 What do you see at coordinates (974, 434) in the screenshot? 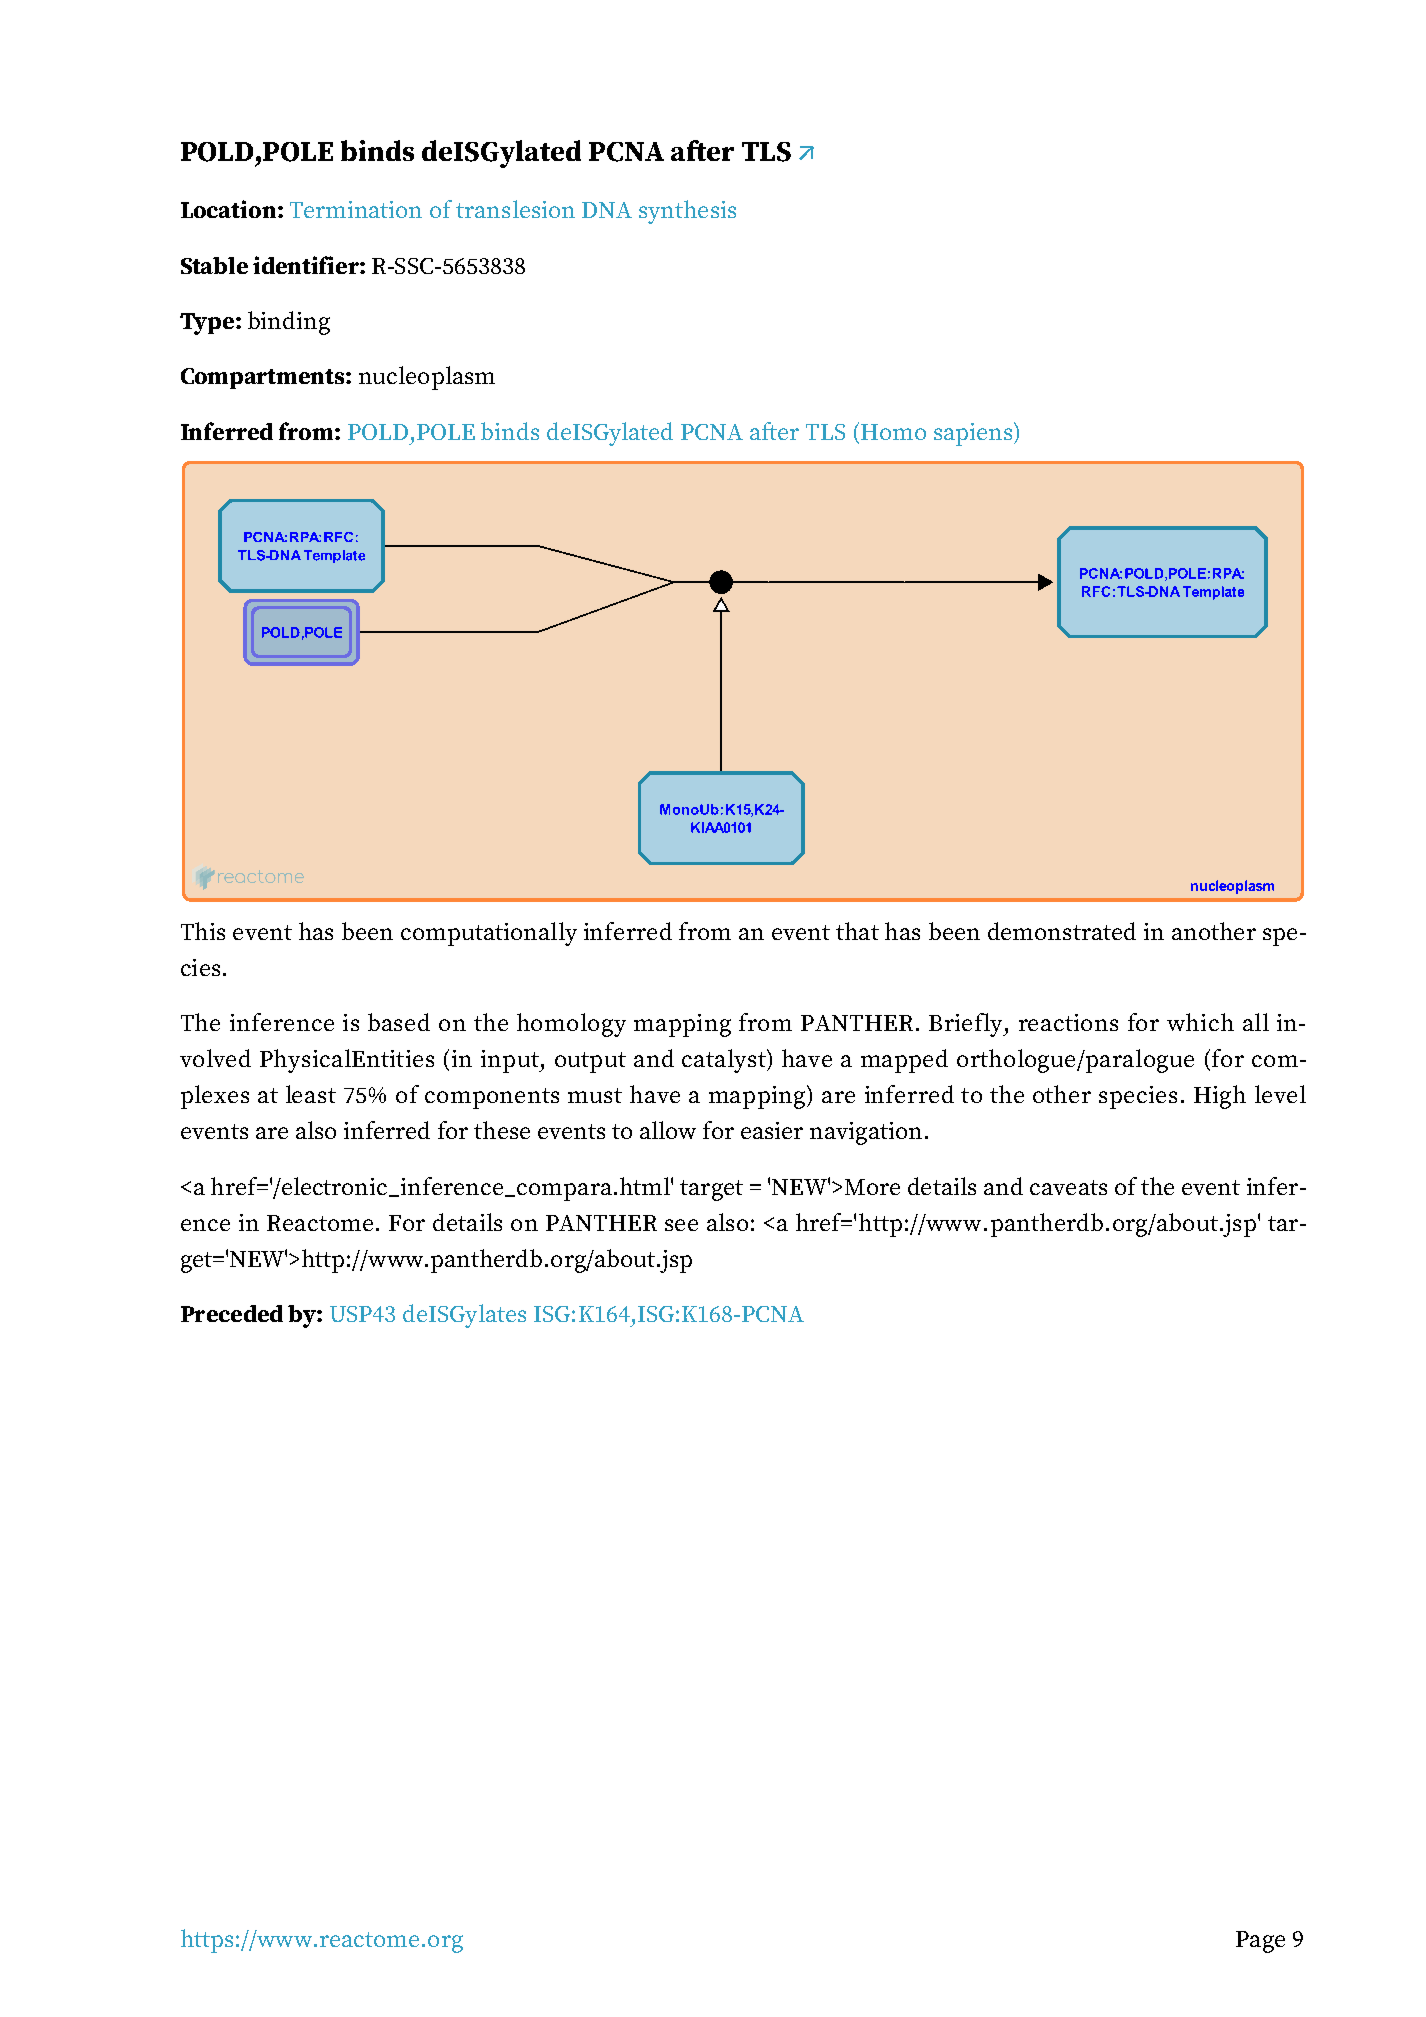
I see `sapiens` at bounding box center [974, 434].
